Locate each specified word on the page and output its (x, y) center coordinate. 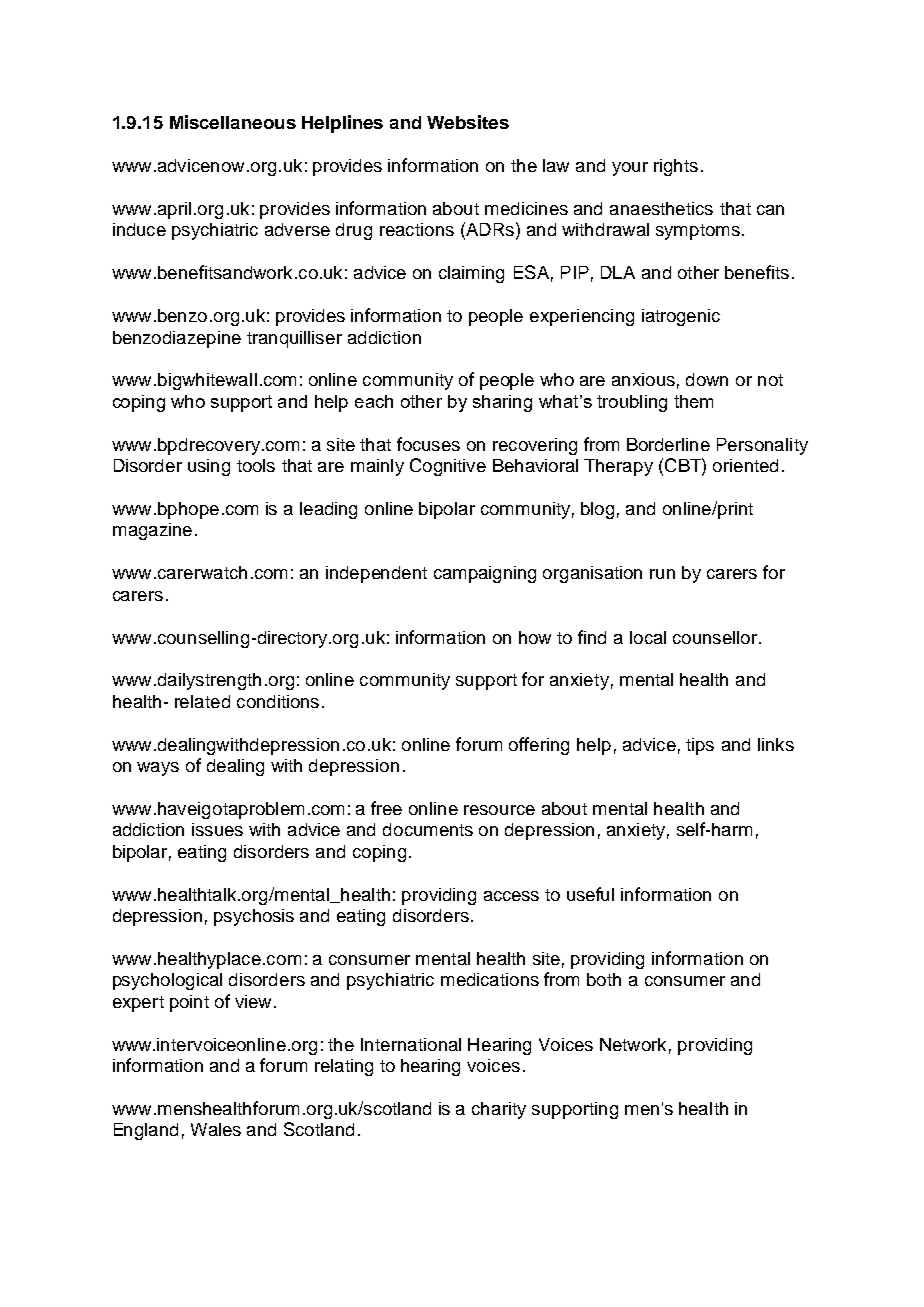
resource (499, 810)
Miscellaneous (233, 122)
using (209, 467)
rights (676, 167)
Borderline (668, 444)
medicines (526, 208)
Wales (216, 1129)
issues (217, 829)
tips (700, 746)
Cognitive (448, 467)
